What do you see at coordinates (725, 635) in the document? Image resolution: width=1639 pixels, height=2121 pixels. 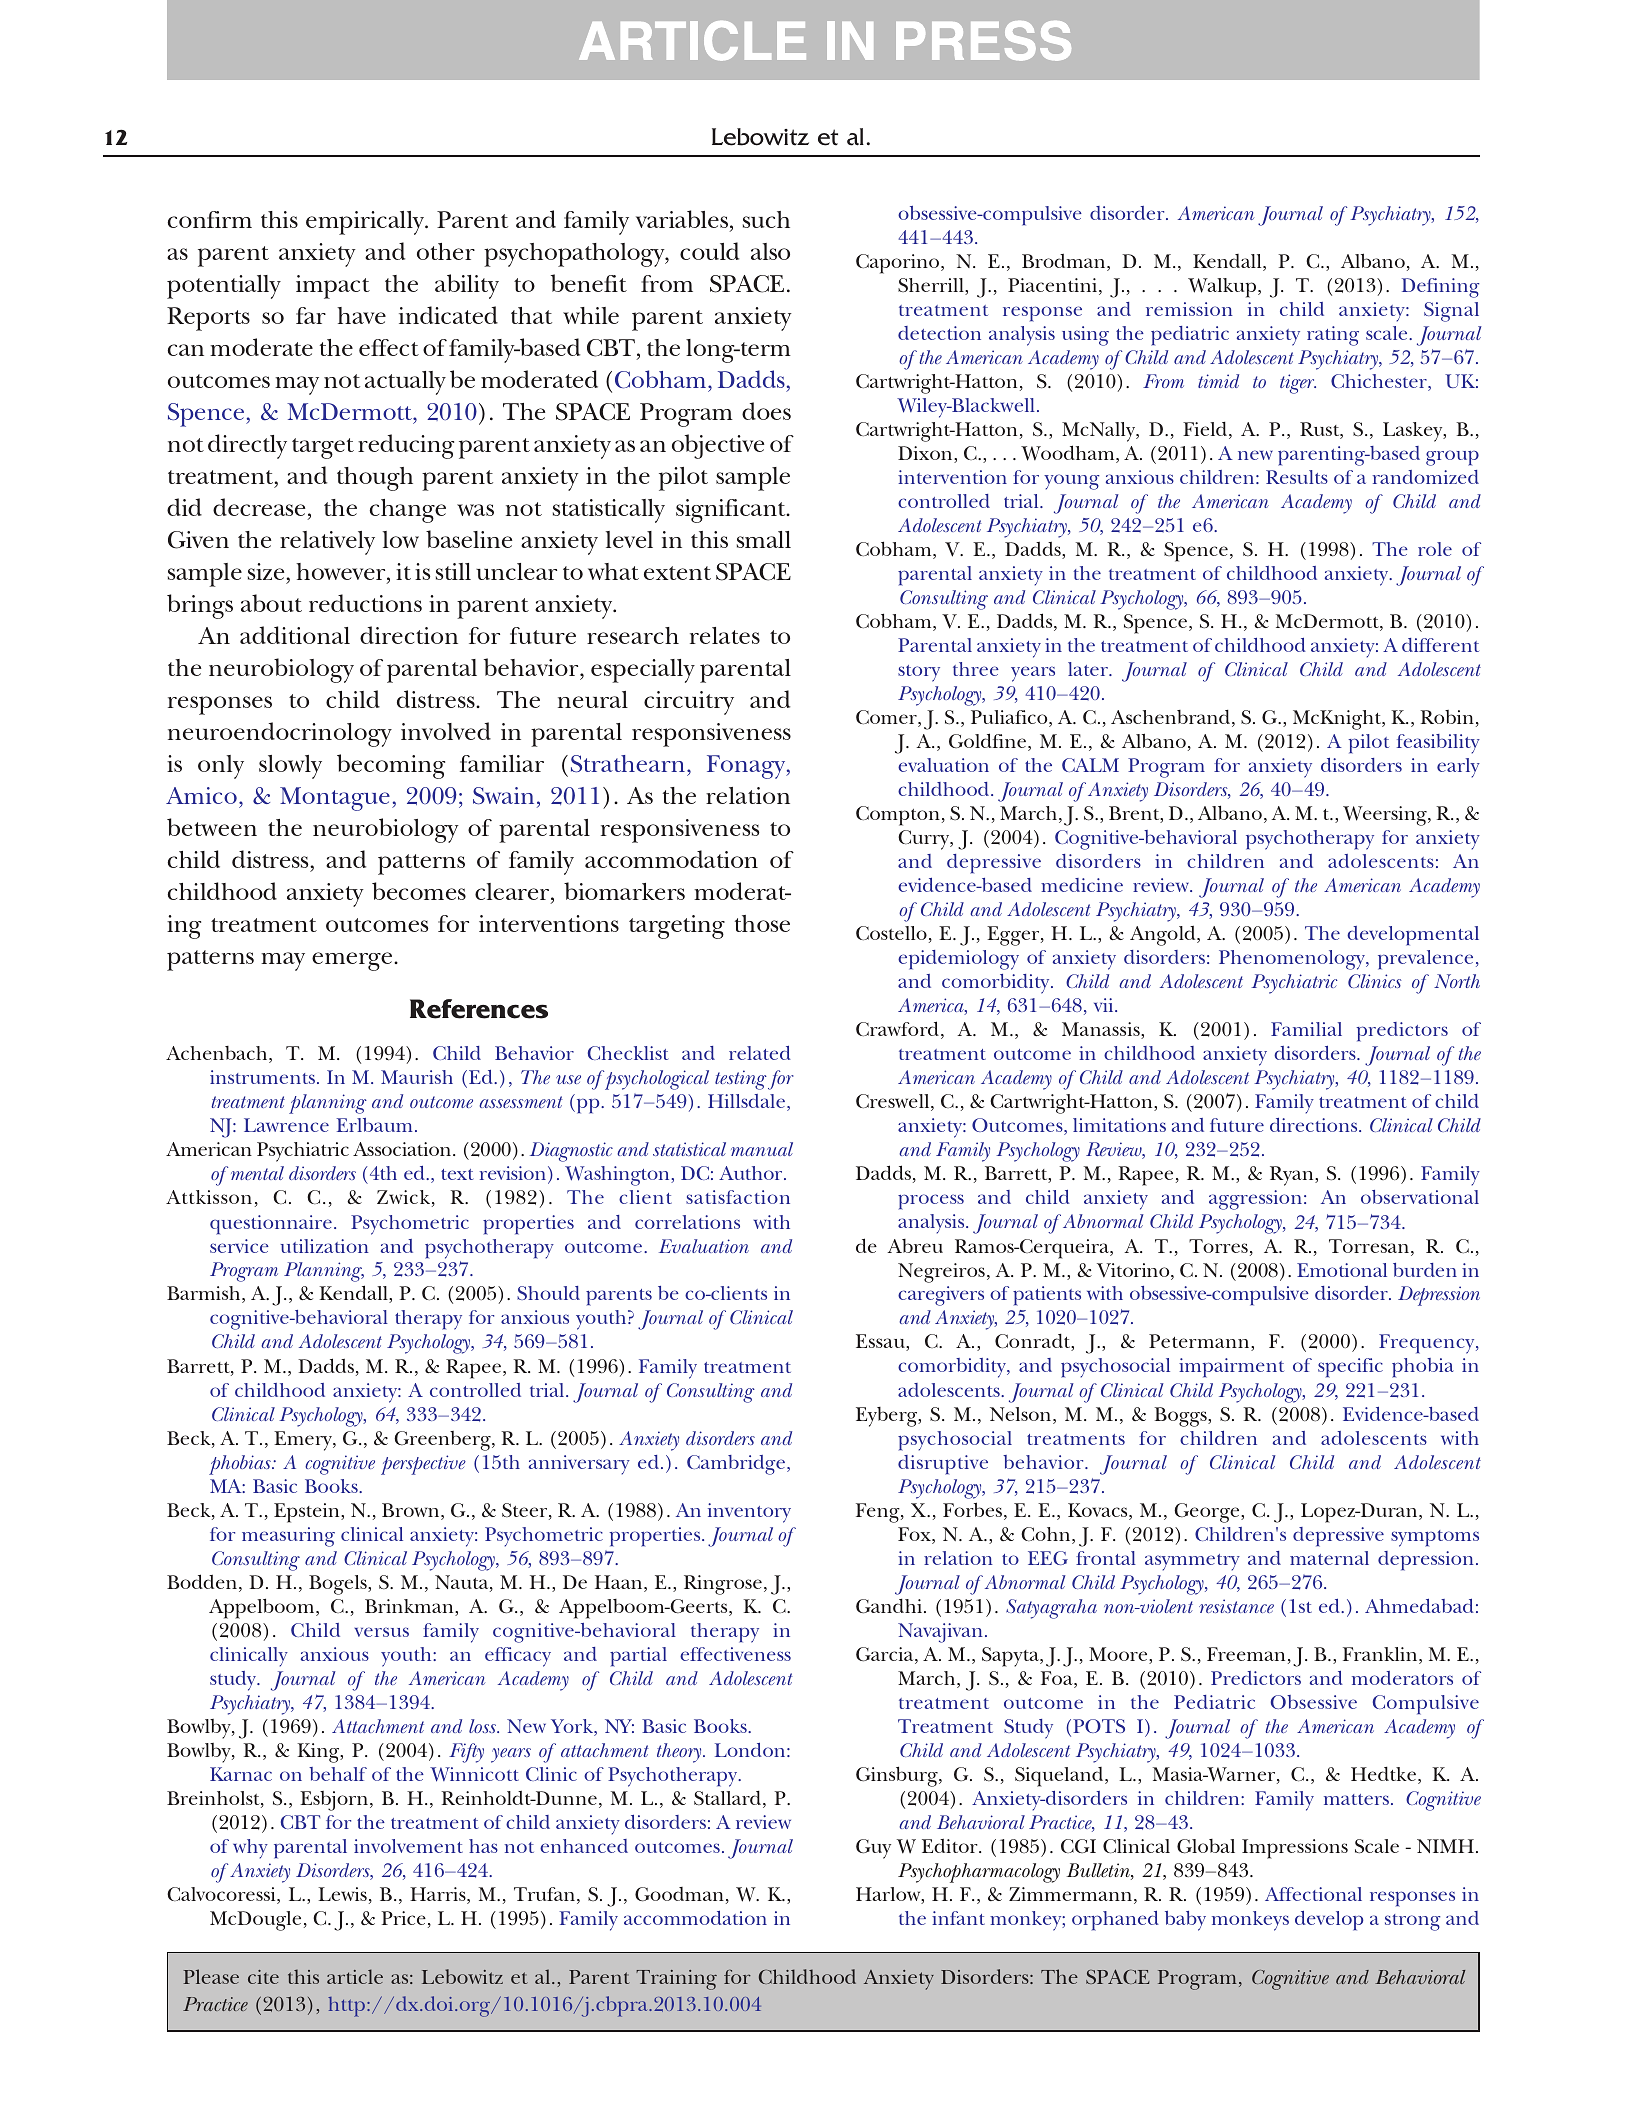 I see `relates` at bounding box center [725, 635].
